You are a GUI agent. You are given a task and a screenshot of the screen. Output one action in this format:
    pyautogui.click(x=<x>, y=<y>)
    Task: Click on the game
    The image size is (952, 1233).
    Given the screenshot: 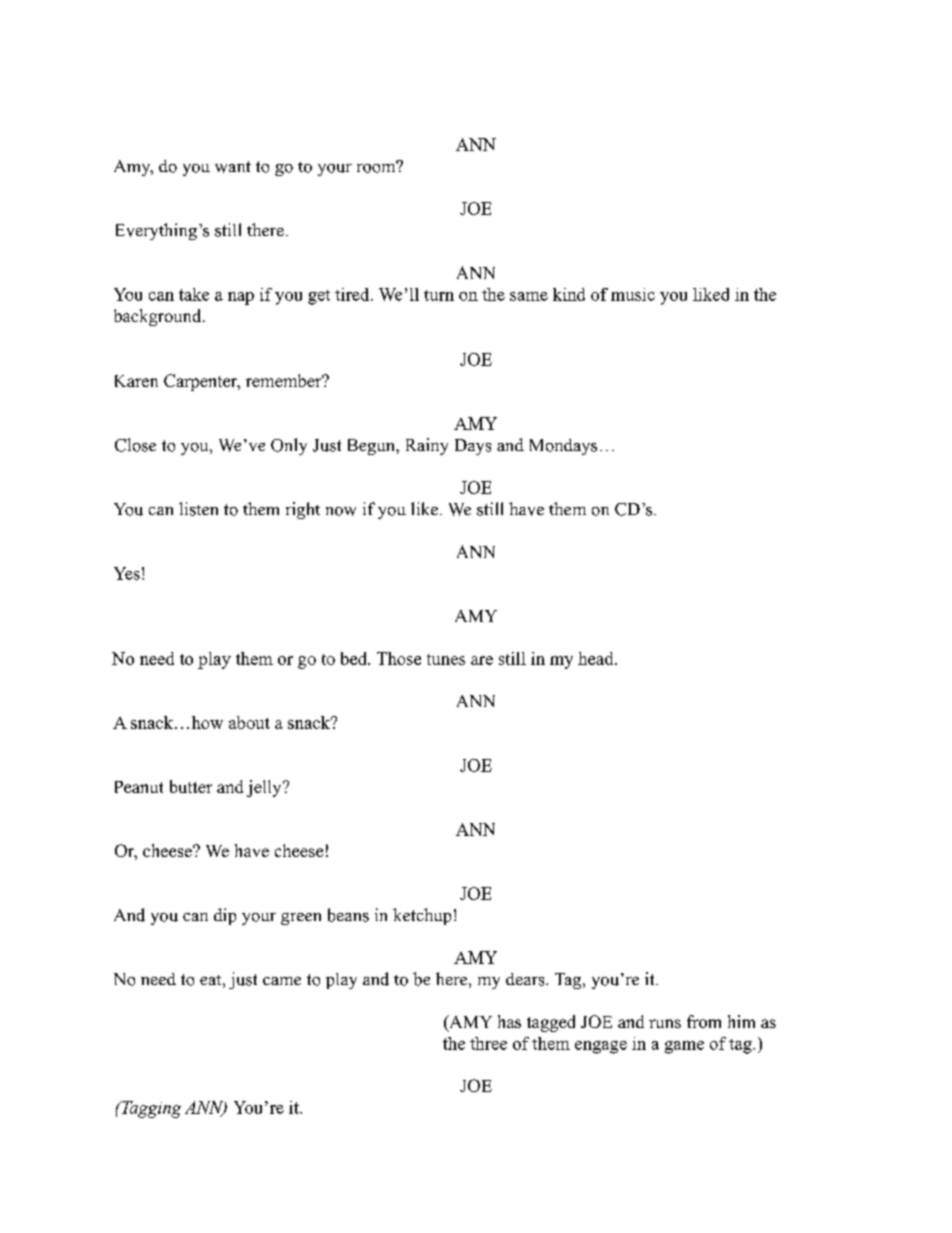 What is the action you would take?
    pyautogui.click(x=684, y=1047)
